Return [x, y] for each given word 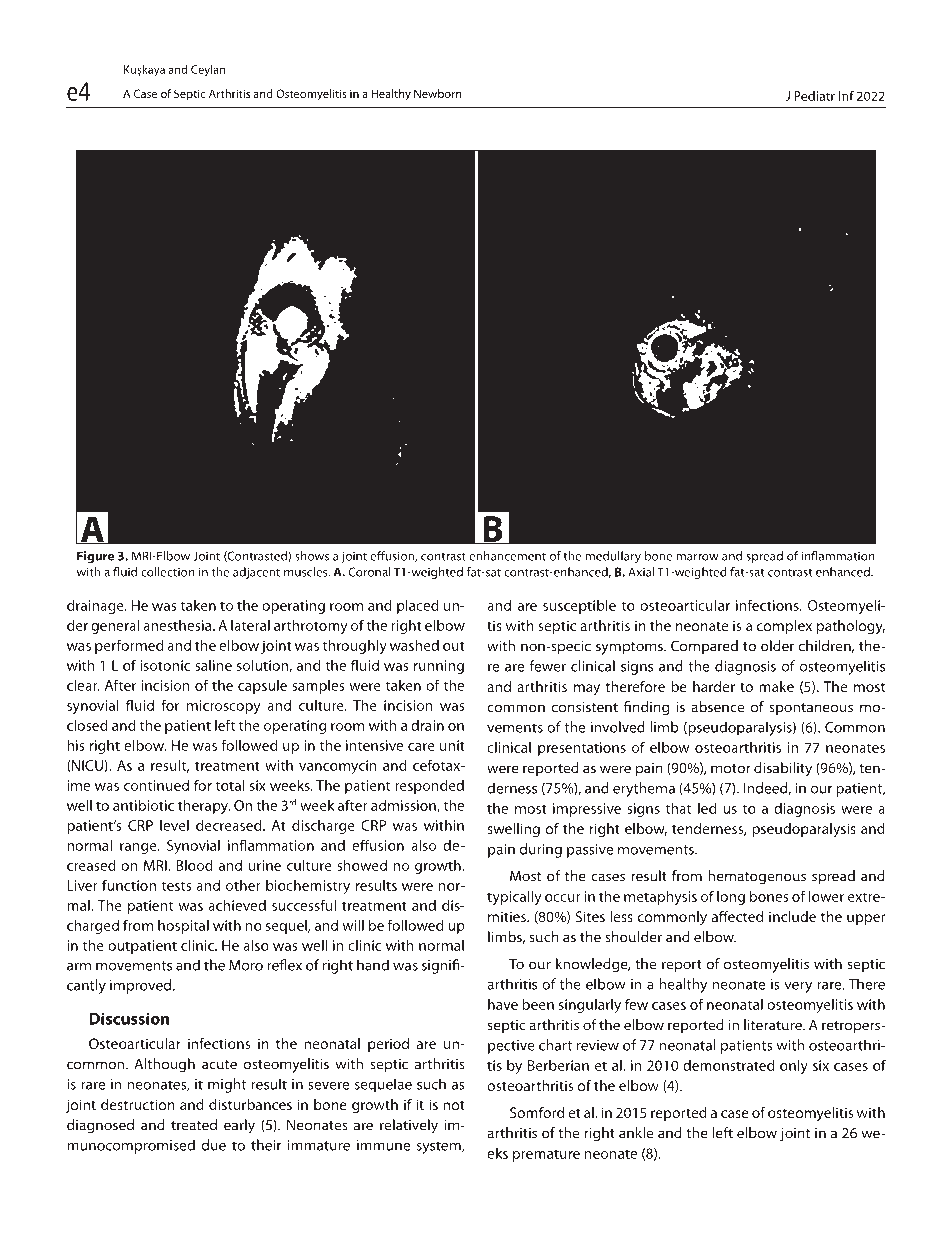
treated [194, 1125]
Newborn [438, 93]
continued [156, 785]
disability [783, 769]
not [454, 1105]
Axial [641, 572]
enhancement [507, 556]
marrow [697, 557]
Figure [95, 557]
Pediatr [814, 96]
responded [429, 786]
